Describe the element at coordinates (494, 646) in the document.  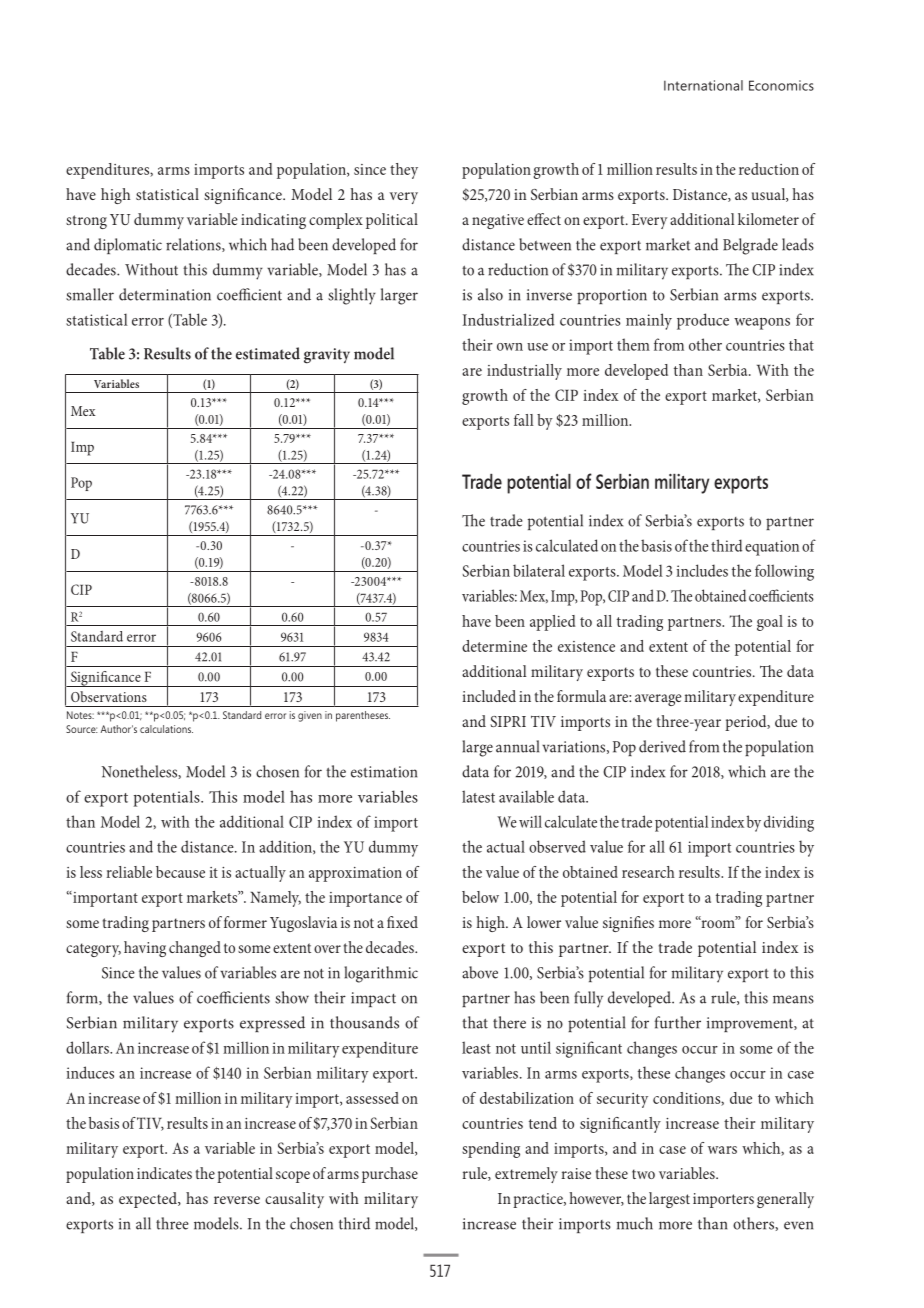
I see `determine` at that location.
